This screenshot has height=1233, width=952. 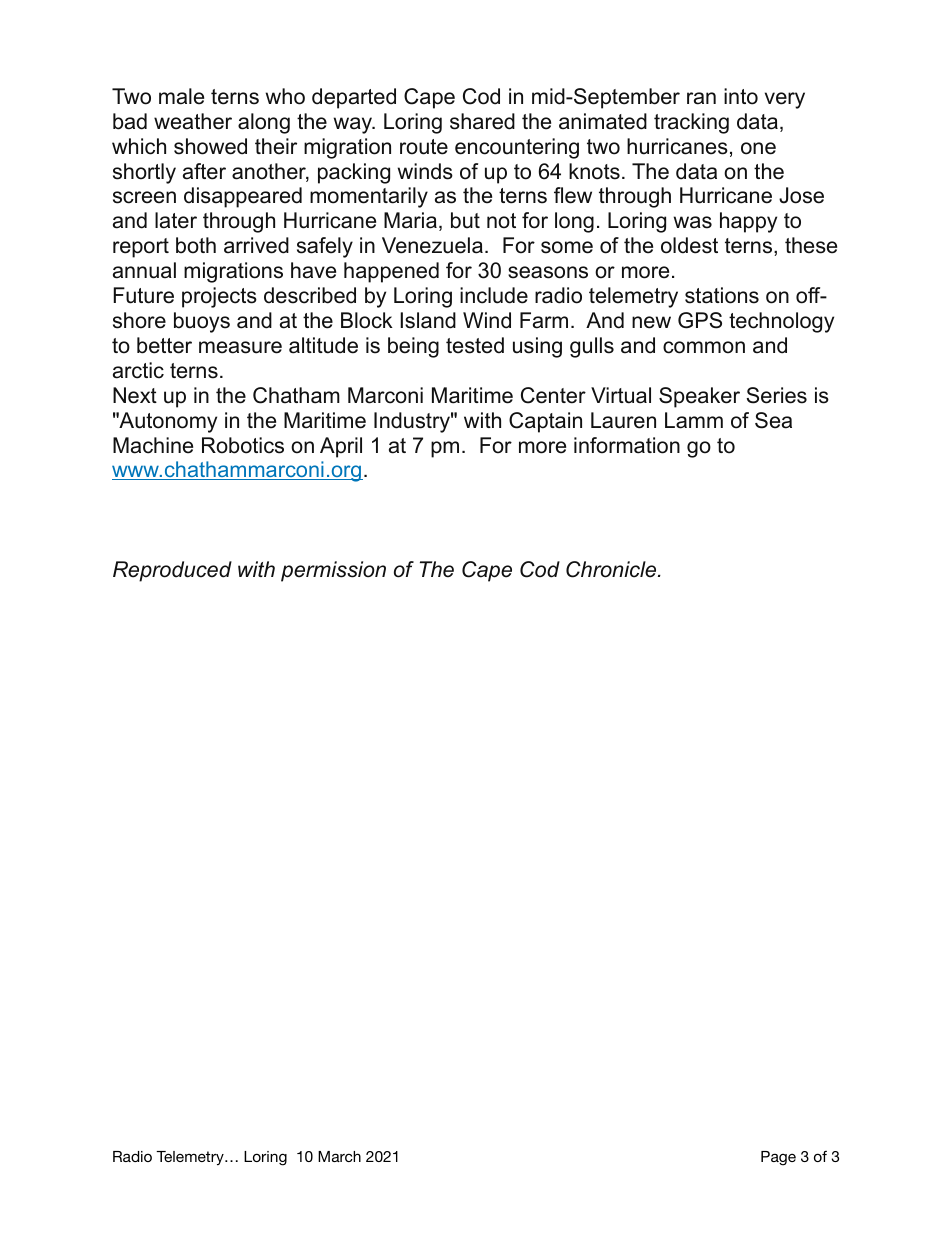 What do you see at coordinates (172, 571) in the screenshot?
I see `Reproduced` at bounding box center [172, 571].
